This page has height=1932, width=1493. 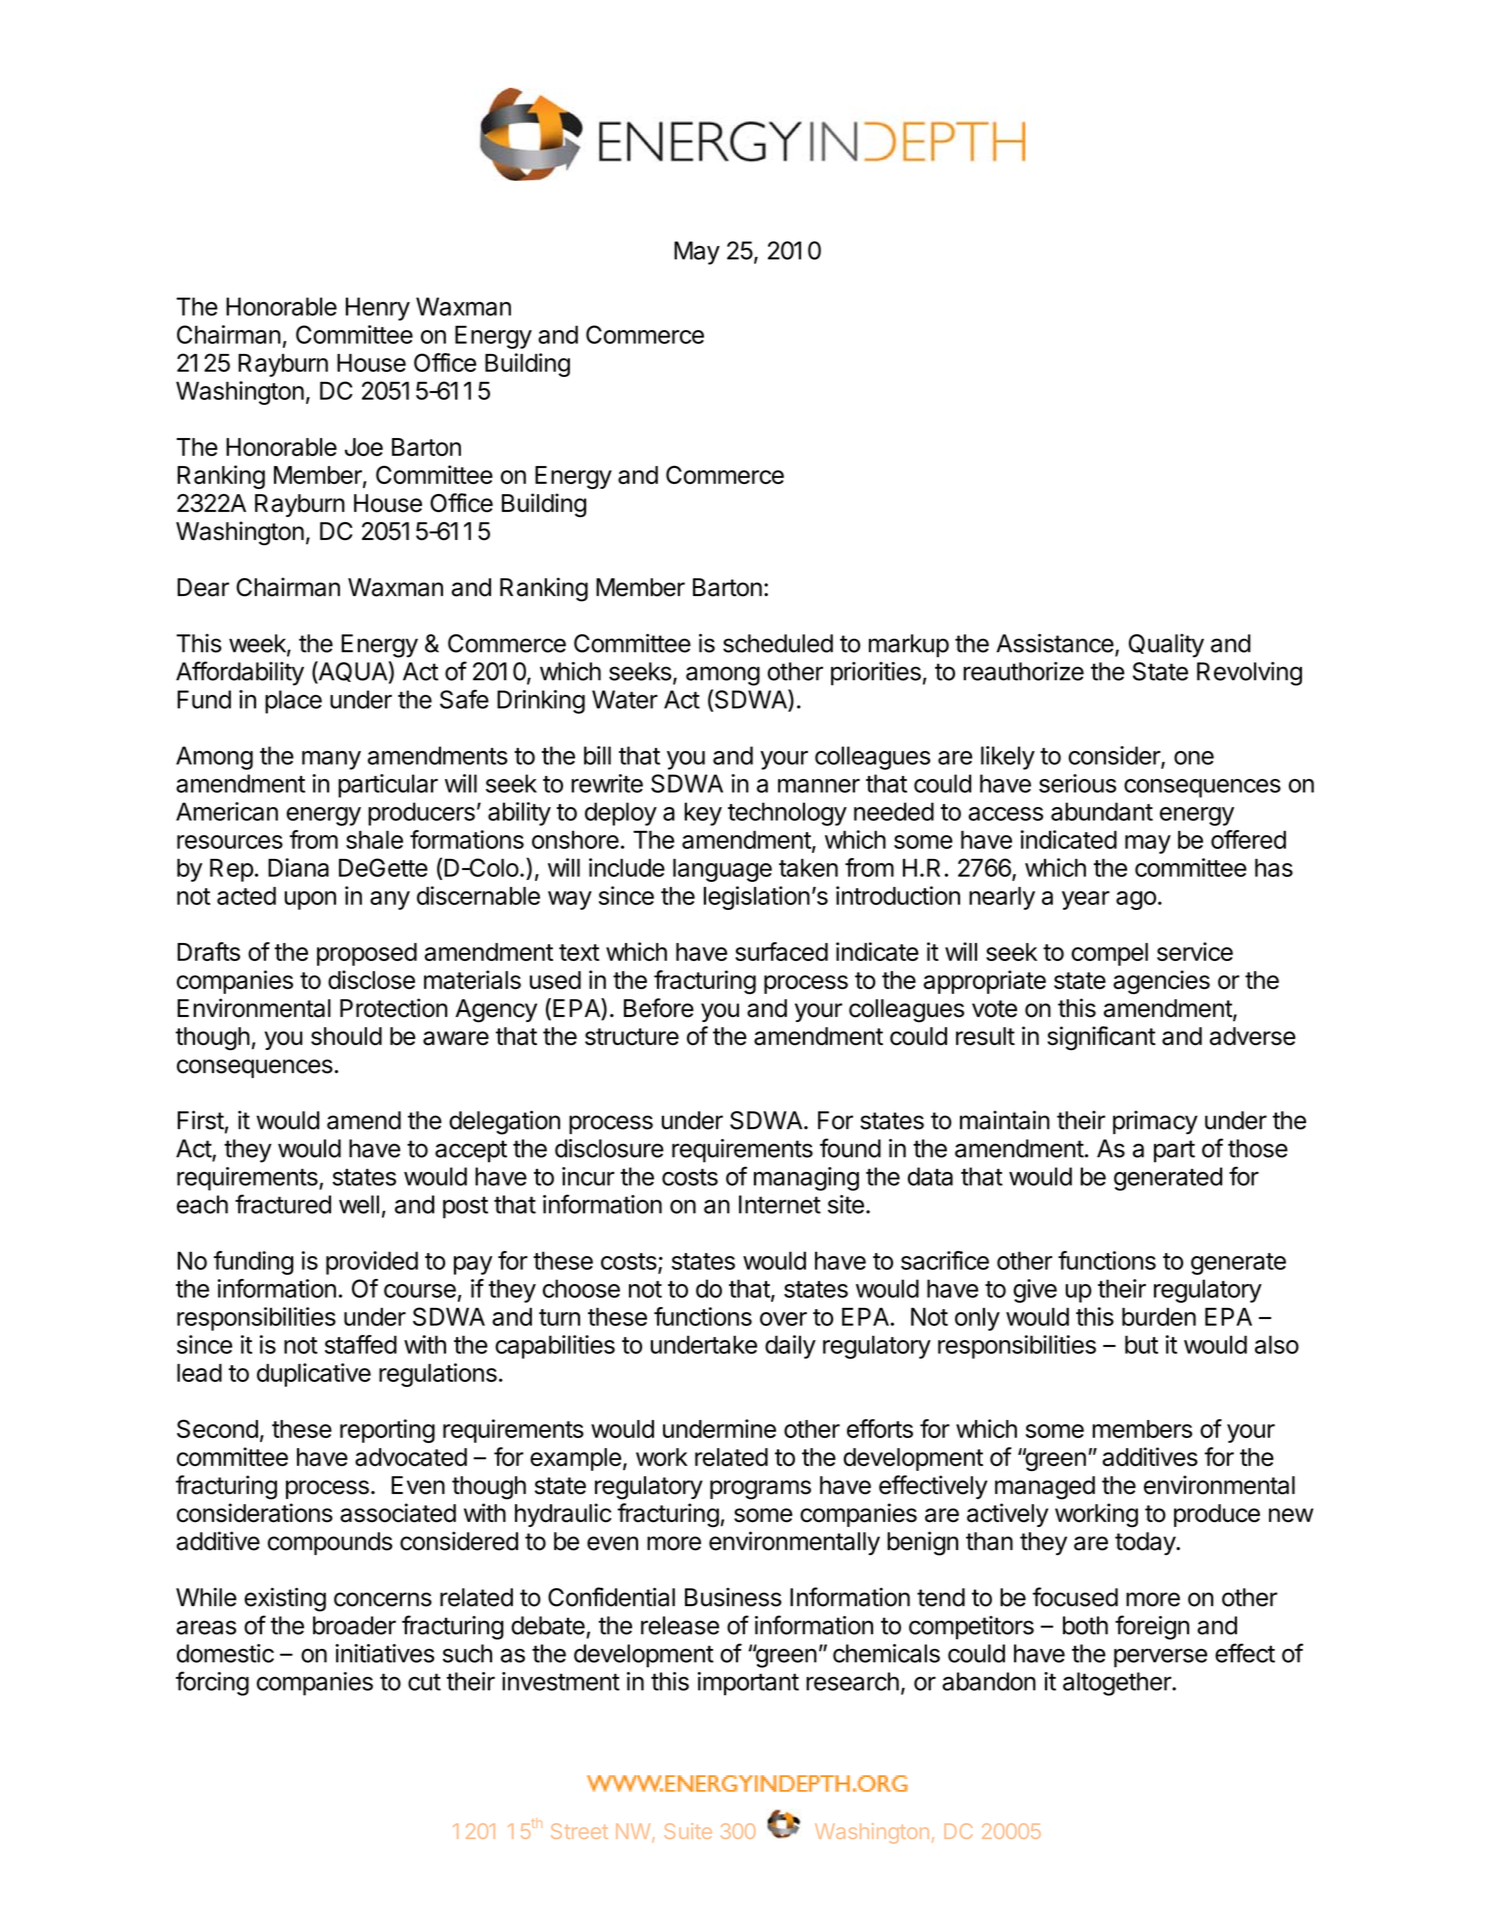 I want to click on Joe, so click(x=364, y=447).
